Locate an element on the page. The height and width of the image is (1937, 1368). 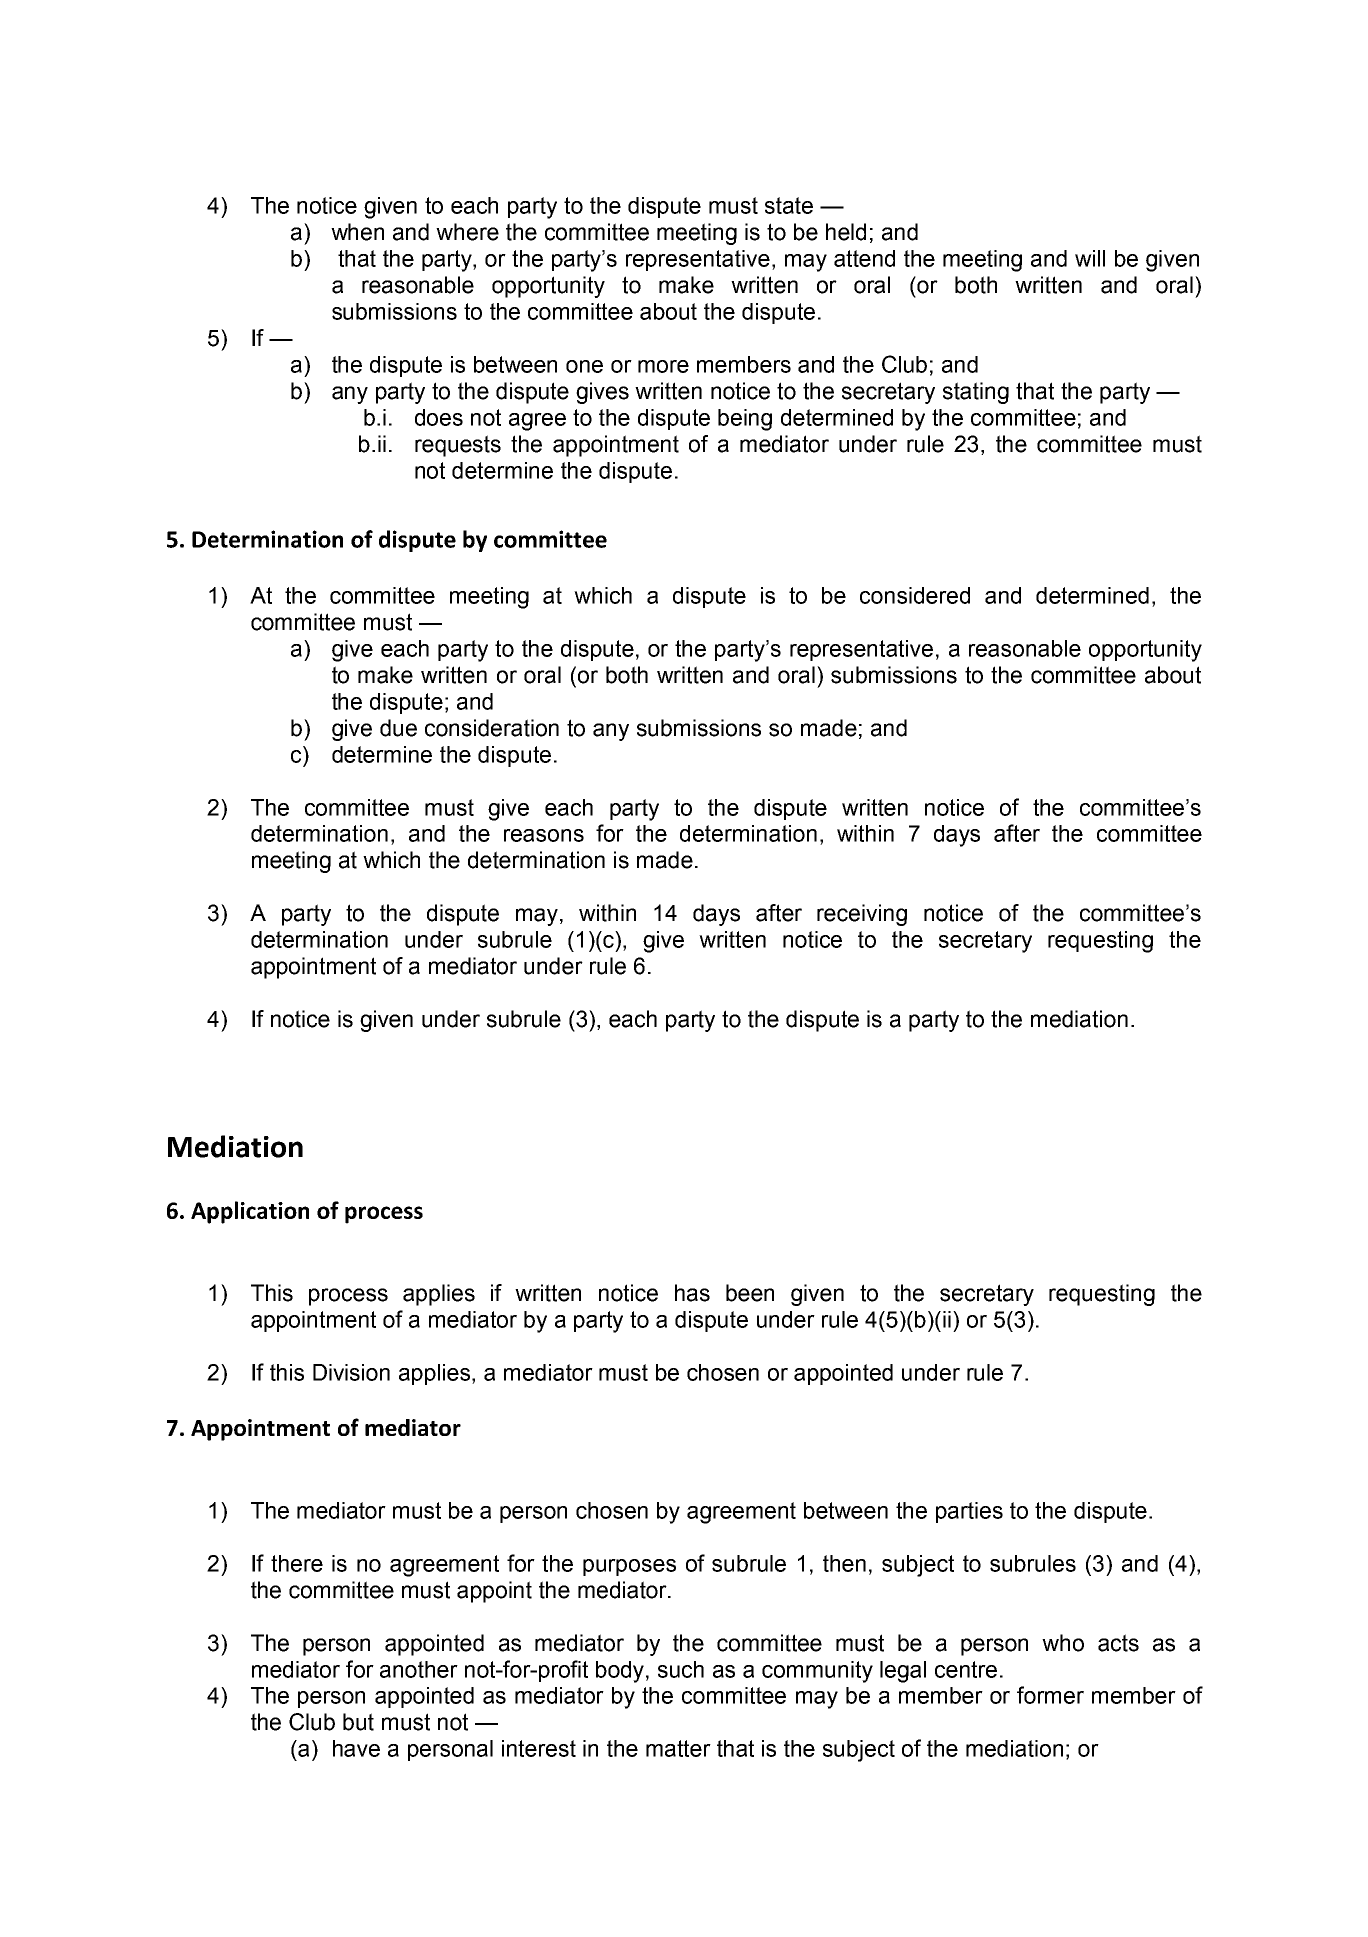
considered is located at coordinates (915, 595).
